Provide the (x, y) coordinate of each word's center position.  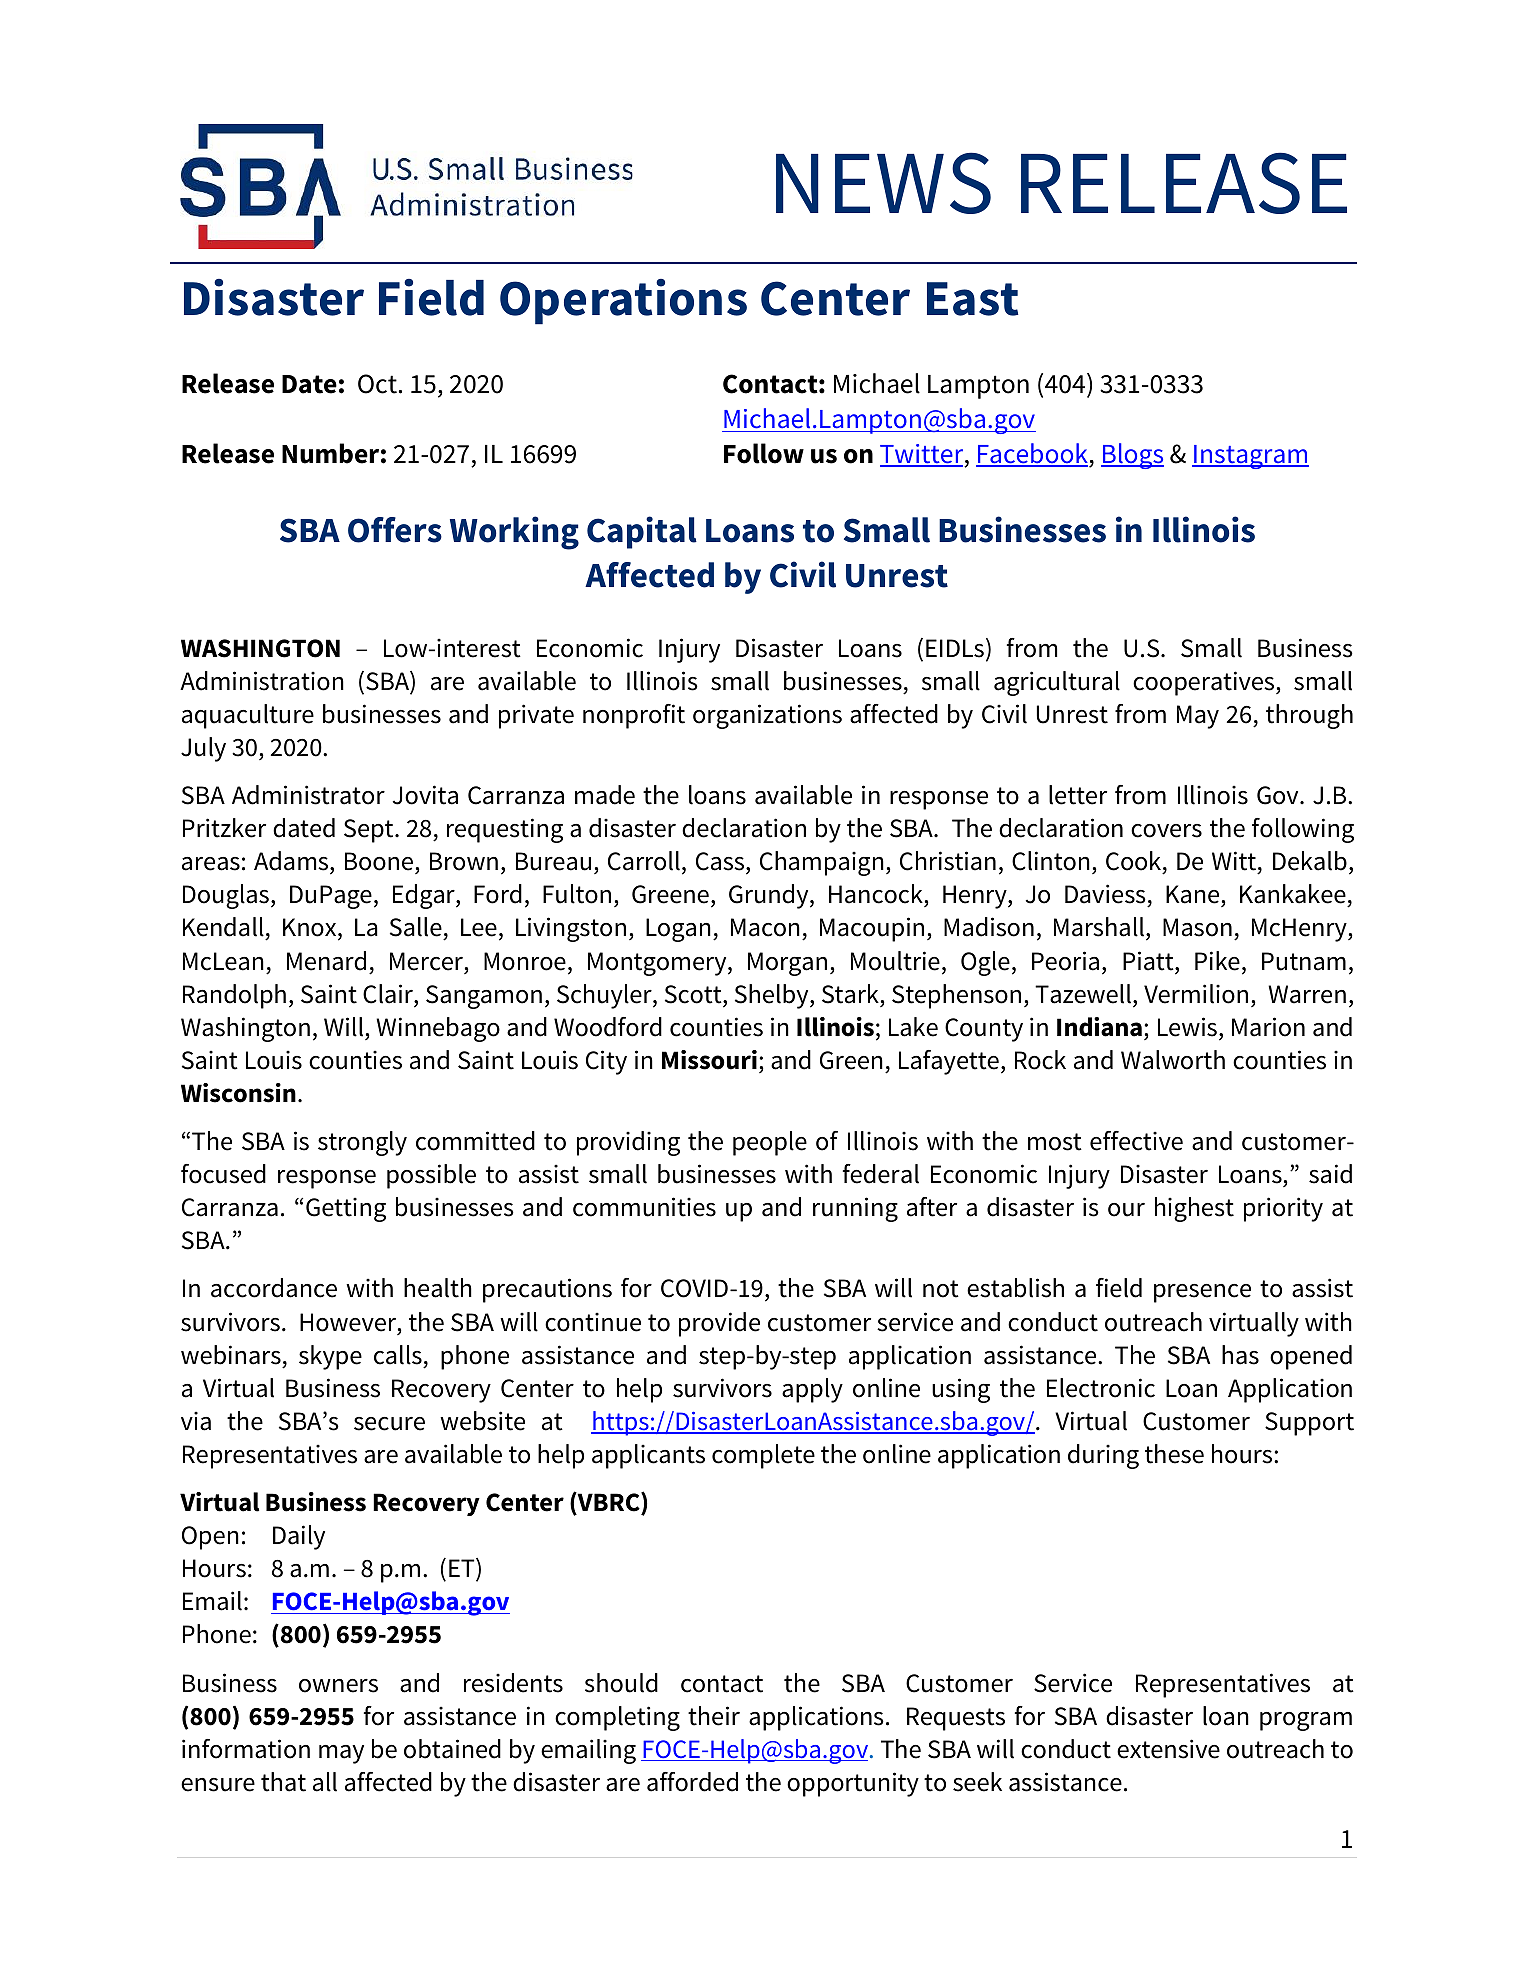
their (714, 1716)
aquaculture (248, 716)
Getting (346, 1209)
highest (1194, 1209)
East (972, 299)
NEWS (883, 183)
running (855, 1209)
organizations (767, 716)
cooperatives (1205, 683)
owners (338, 1686)
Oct (377, 384)
